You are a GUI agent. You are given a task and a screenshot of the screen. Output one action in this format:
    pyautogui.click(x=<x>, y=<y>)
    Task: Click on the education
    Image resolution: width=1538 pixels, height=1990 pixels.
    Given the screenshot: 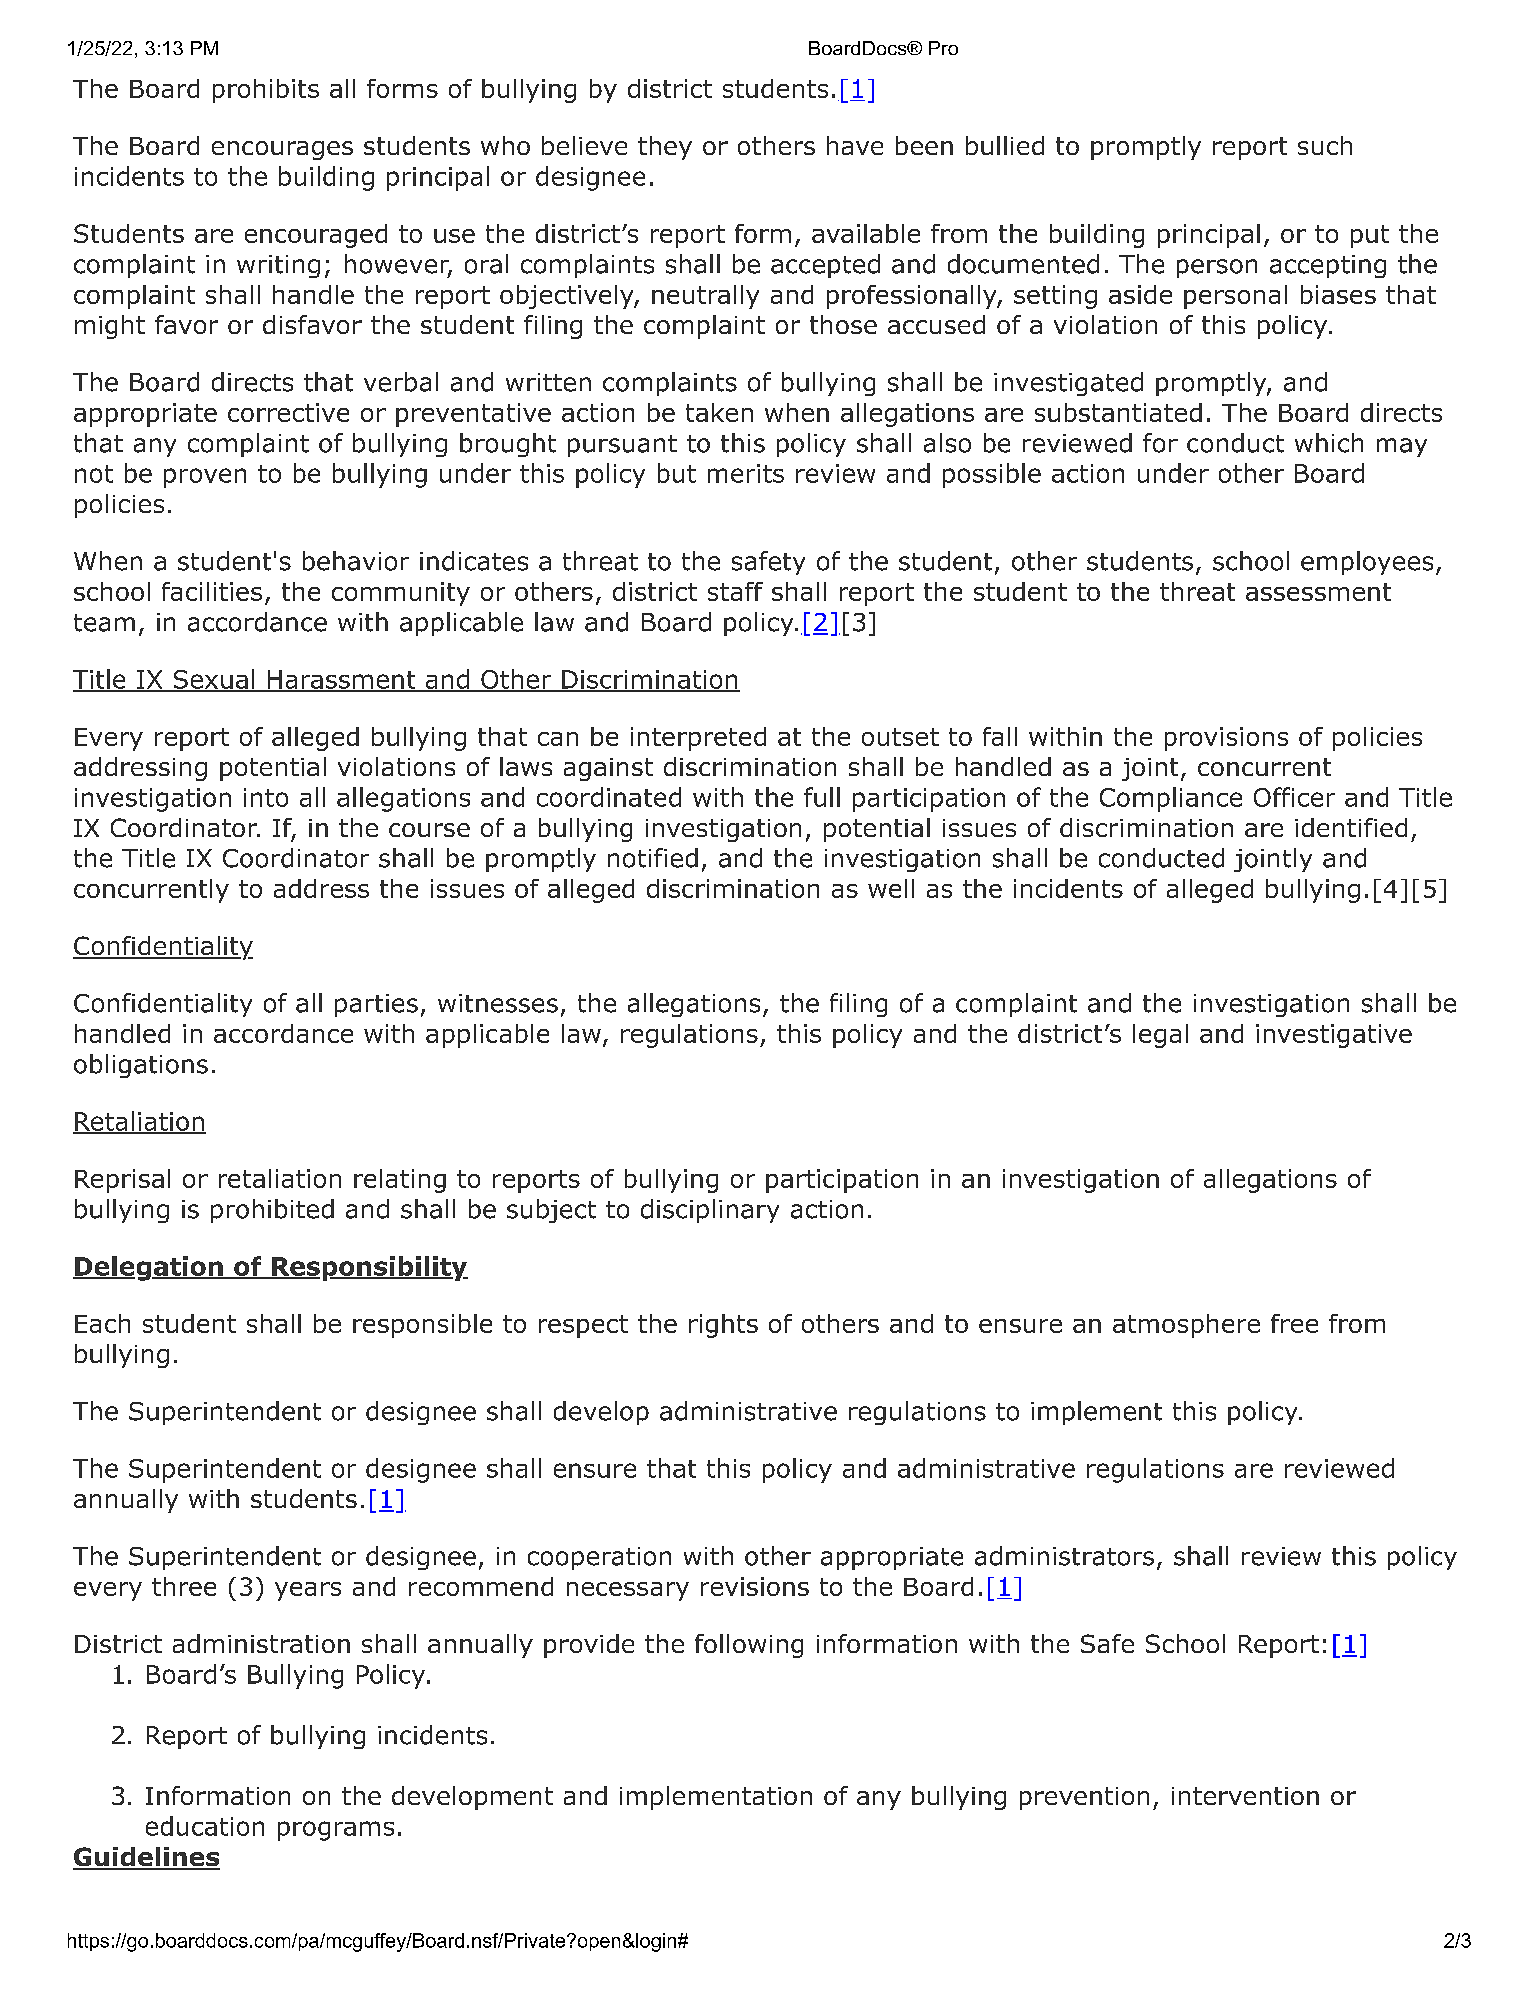 What is the action you would take?
    pyautogui.click(x=205, y=1826)
